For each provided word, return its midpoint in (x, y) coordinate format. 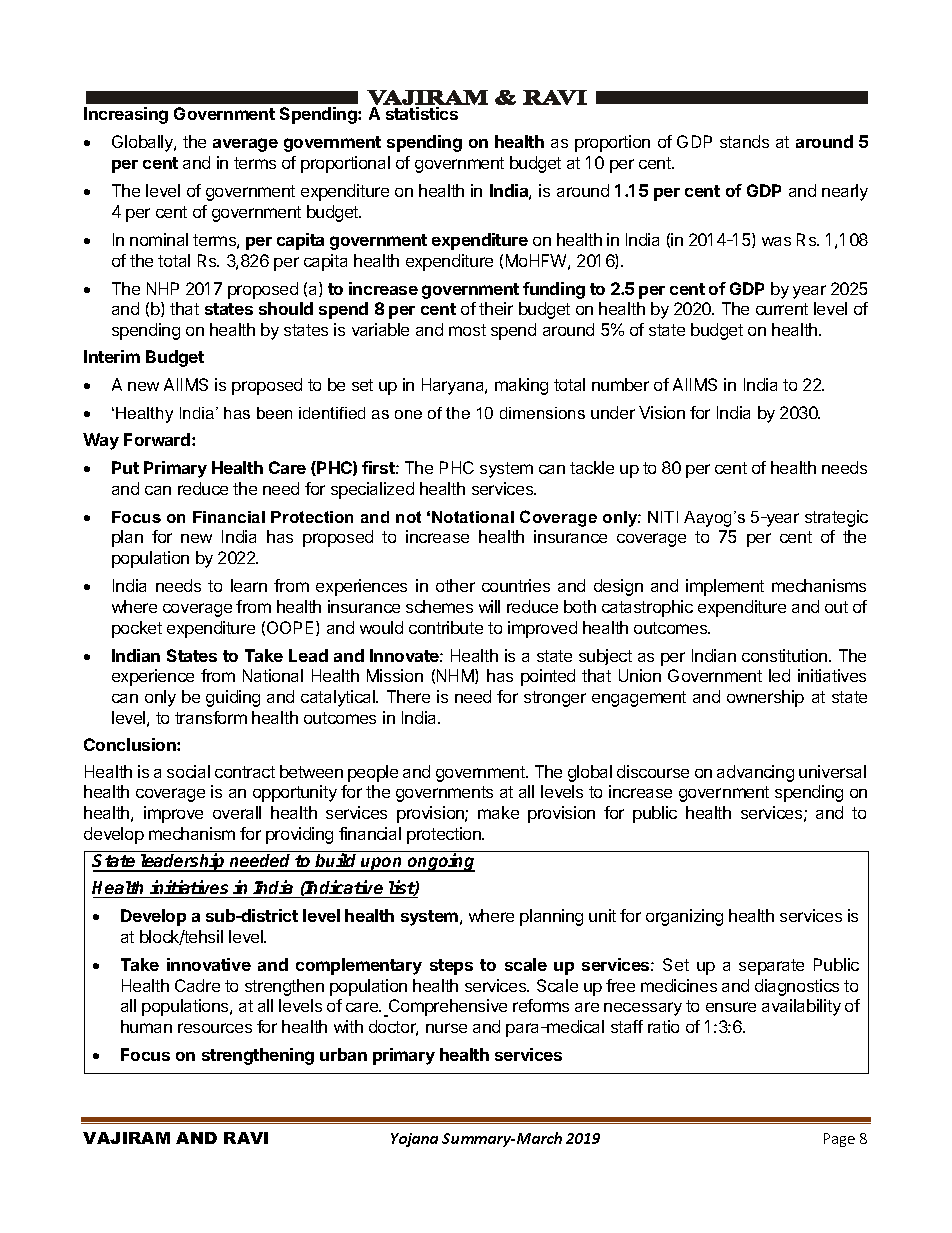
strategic (836, 518)
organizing (684, 917)
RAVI (246, 1138)
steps (451, 967)
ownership (765, 698)
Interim (112, 356)
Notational (473, 517)
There (408, 696)
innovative (209, 964)
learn (249, 585)
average (245, 145)
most (467, 330)
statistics (422, 113)
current (782, 309)
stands (744, 141)
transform (211, 717)
